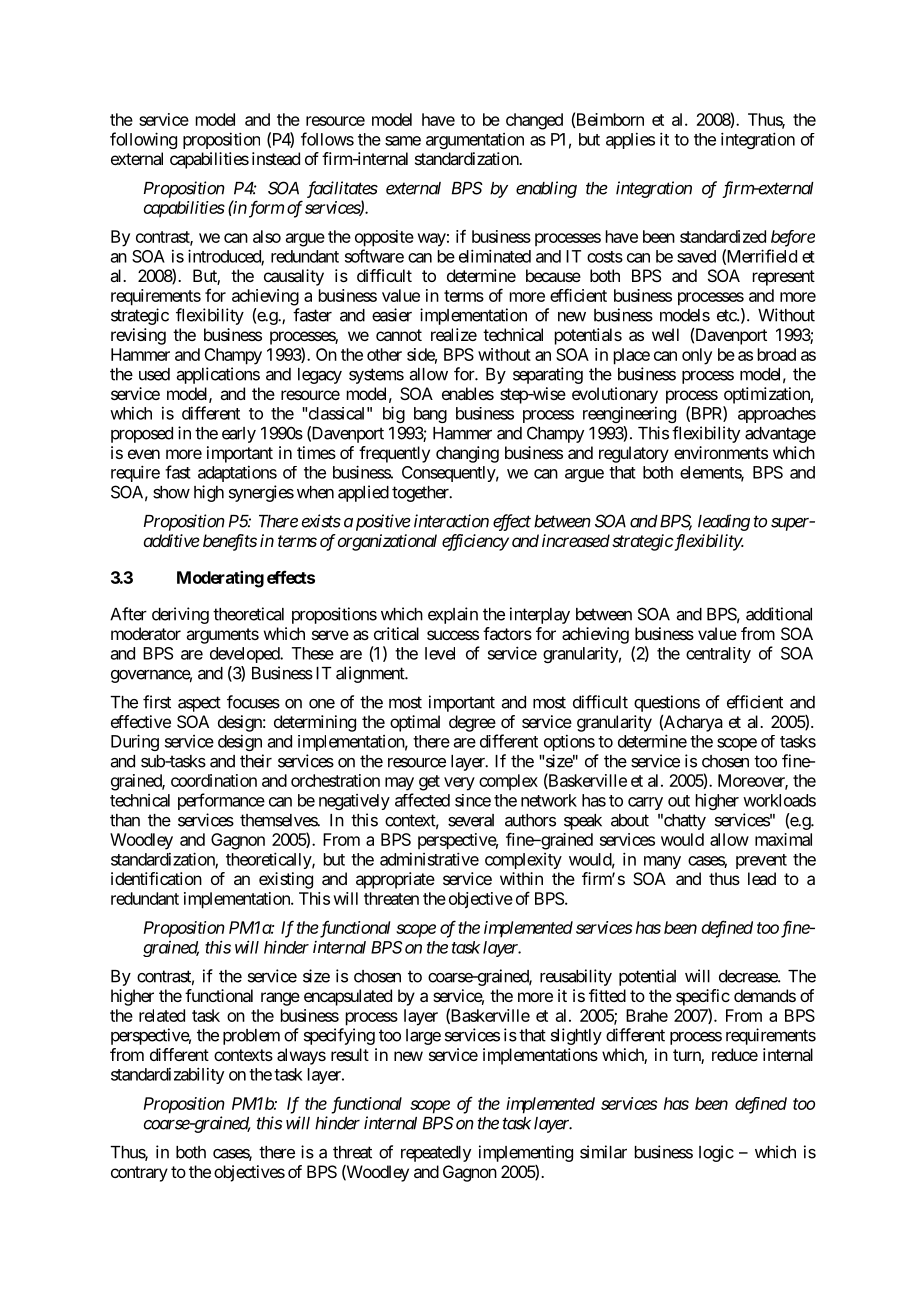  What do you see at coordinates (245, 655) in the screenshot?
I see `developed` at bounding box center [245, 655].
